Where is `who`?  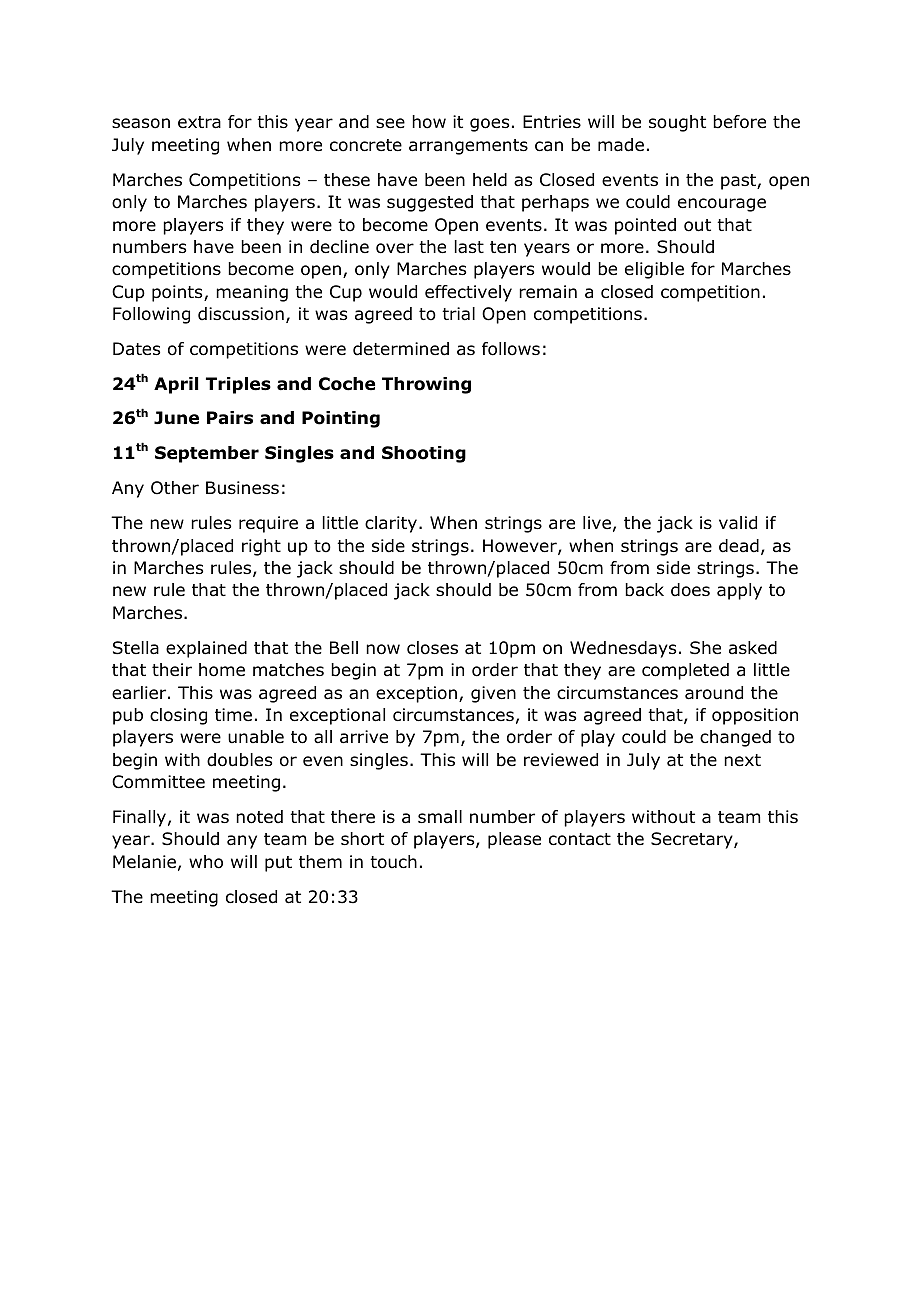
who is located at coordinates (206, 862).
